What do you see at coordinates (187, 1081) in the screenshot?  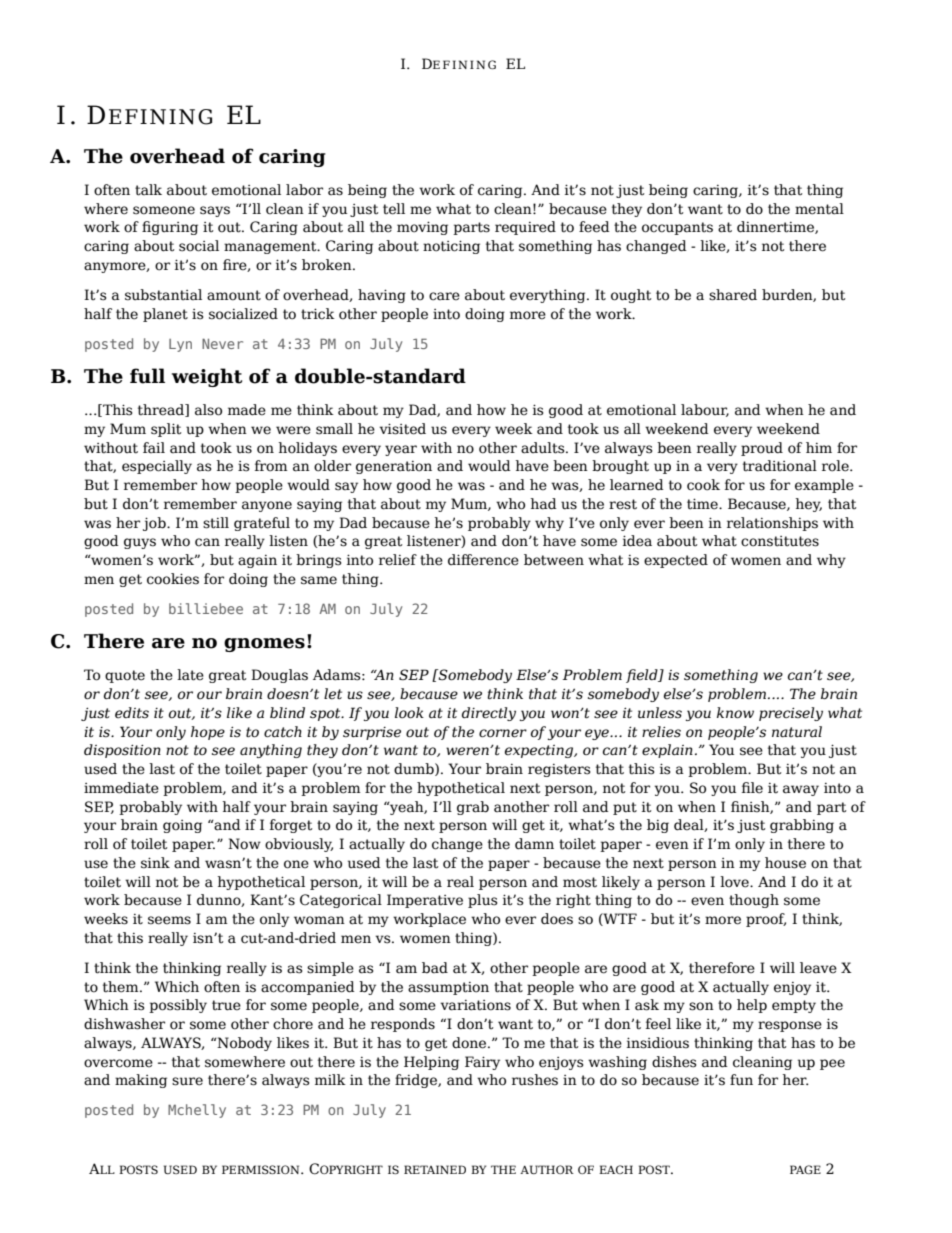 I see `sure` at bounding box center [187, 1081].
